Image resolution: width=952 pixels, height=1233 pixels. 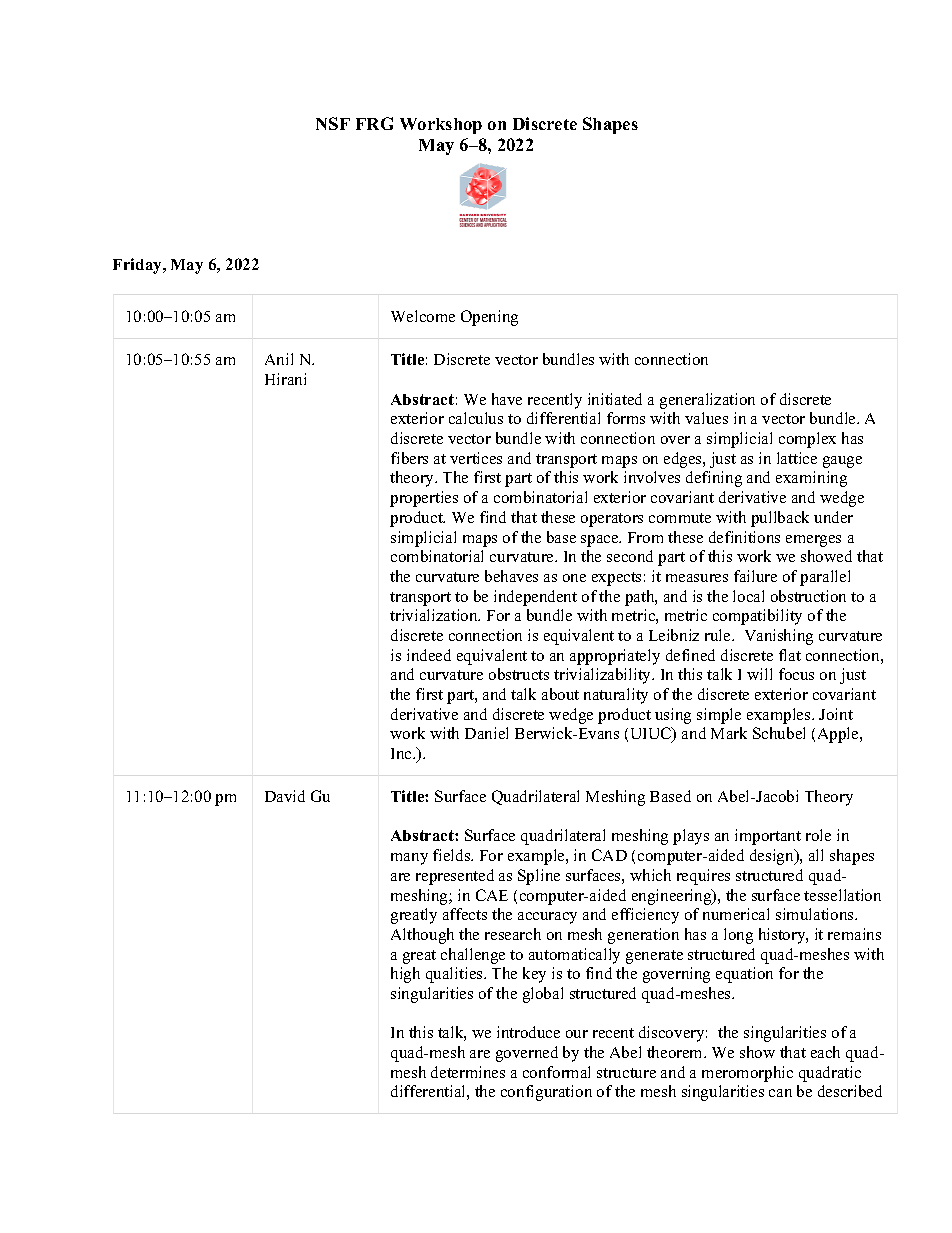 I want to click on NSF, so click(x=333, y=123).
